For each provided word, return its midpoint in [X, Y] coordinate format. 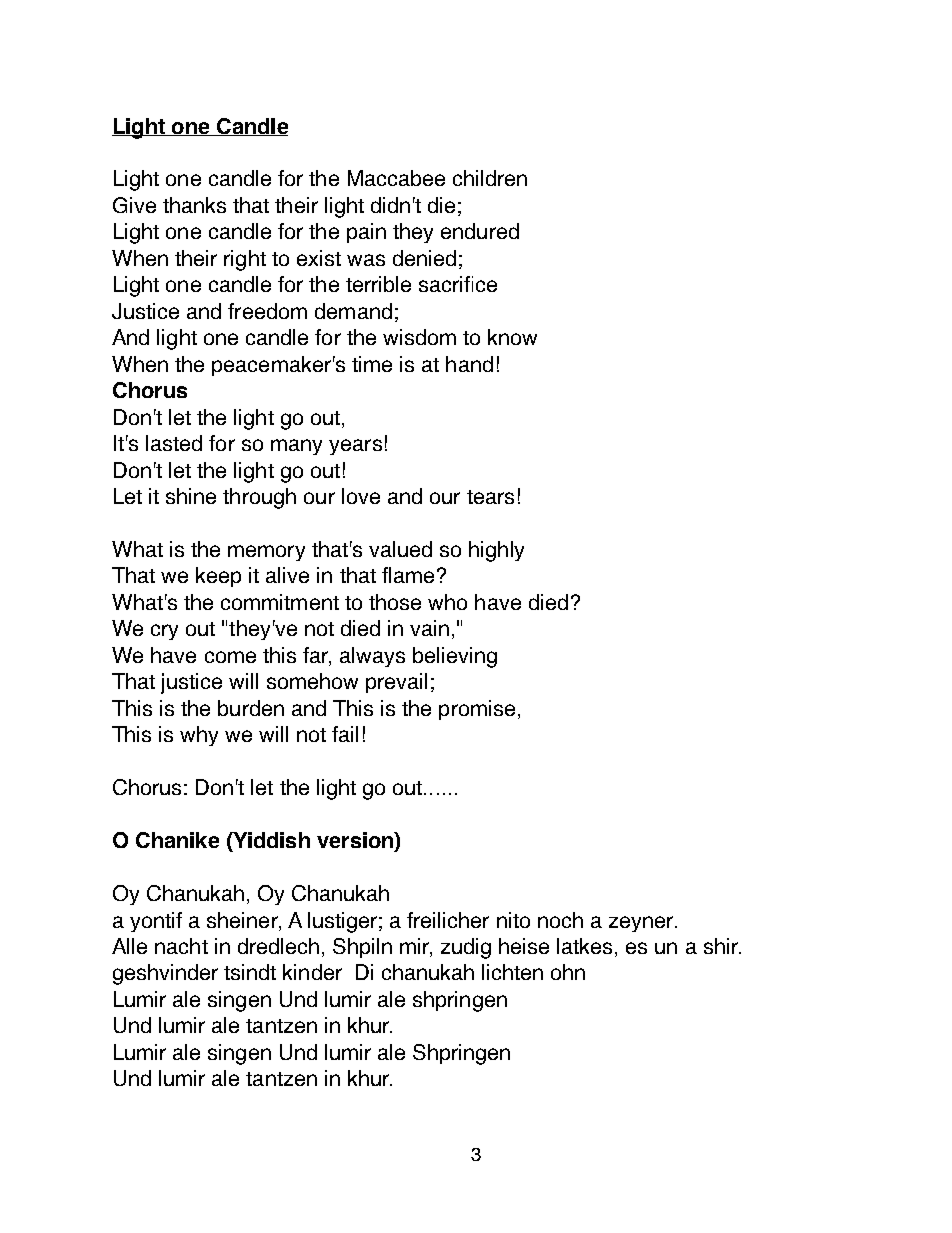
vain [429, 628]
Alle [129, 946]
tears [490, 497]
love [361, 496]
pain [366, 233]
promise [477, 710]
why [199, 736]
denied [424, 258]
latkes [584, 946]
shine [191, 496]
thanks [194, 205]
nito [513, 920]
